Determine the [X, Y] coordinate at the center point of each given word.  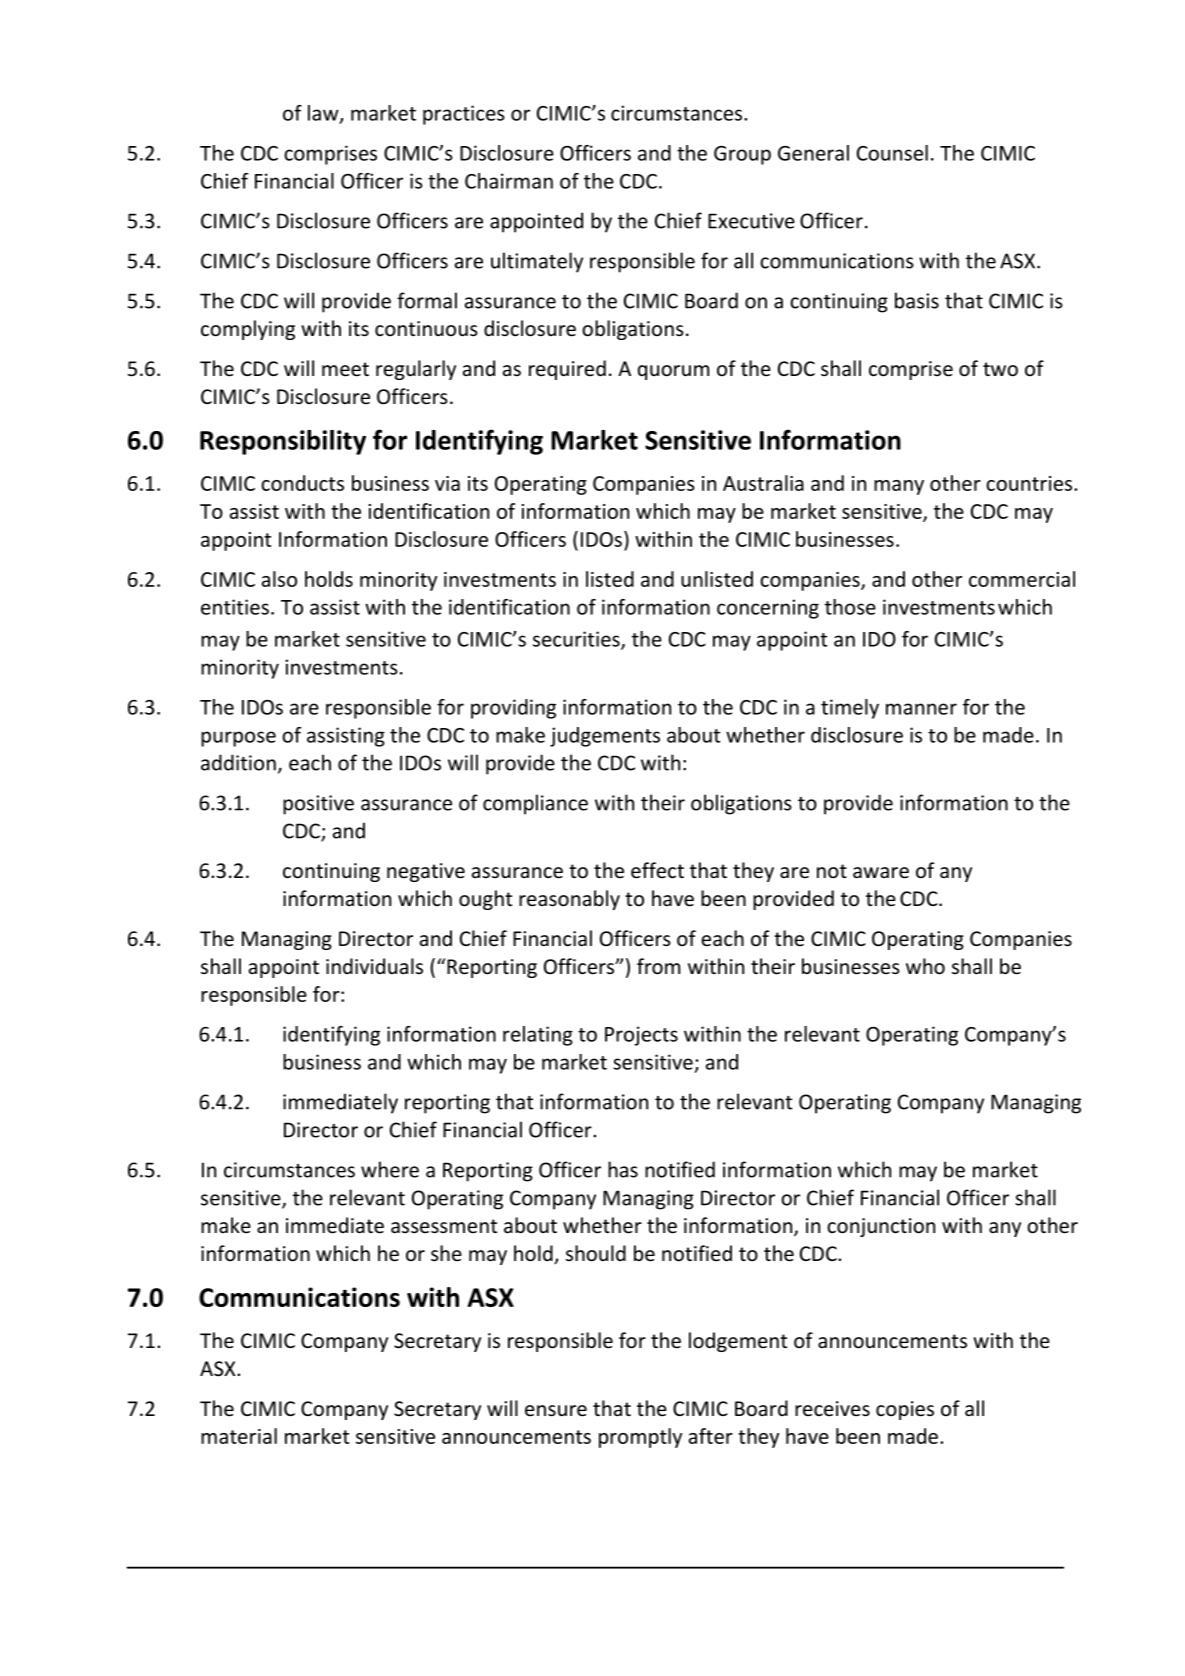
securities [577, 640]
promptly [640, 1438]
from [658, 966]
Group [742, 155]
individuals [374, 966]
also [279, 579]
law [324, 114]
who [925, 966]
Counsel [892, 153]
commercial [1022, 579]
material [239, 1436]
